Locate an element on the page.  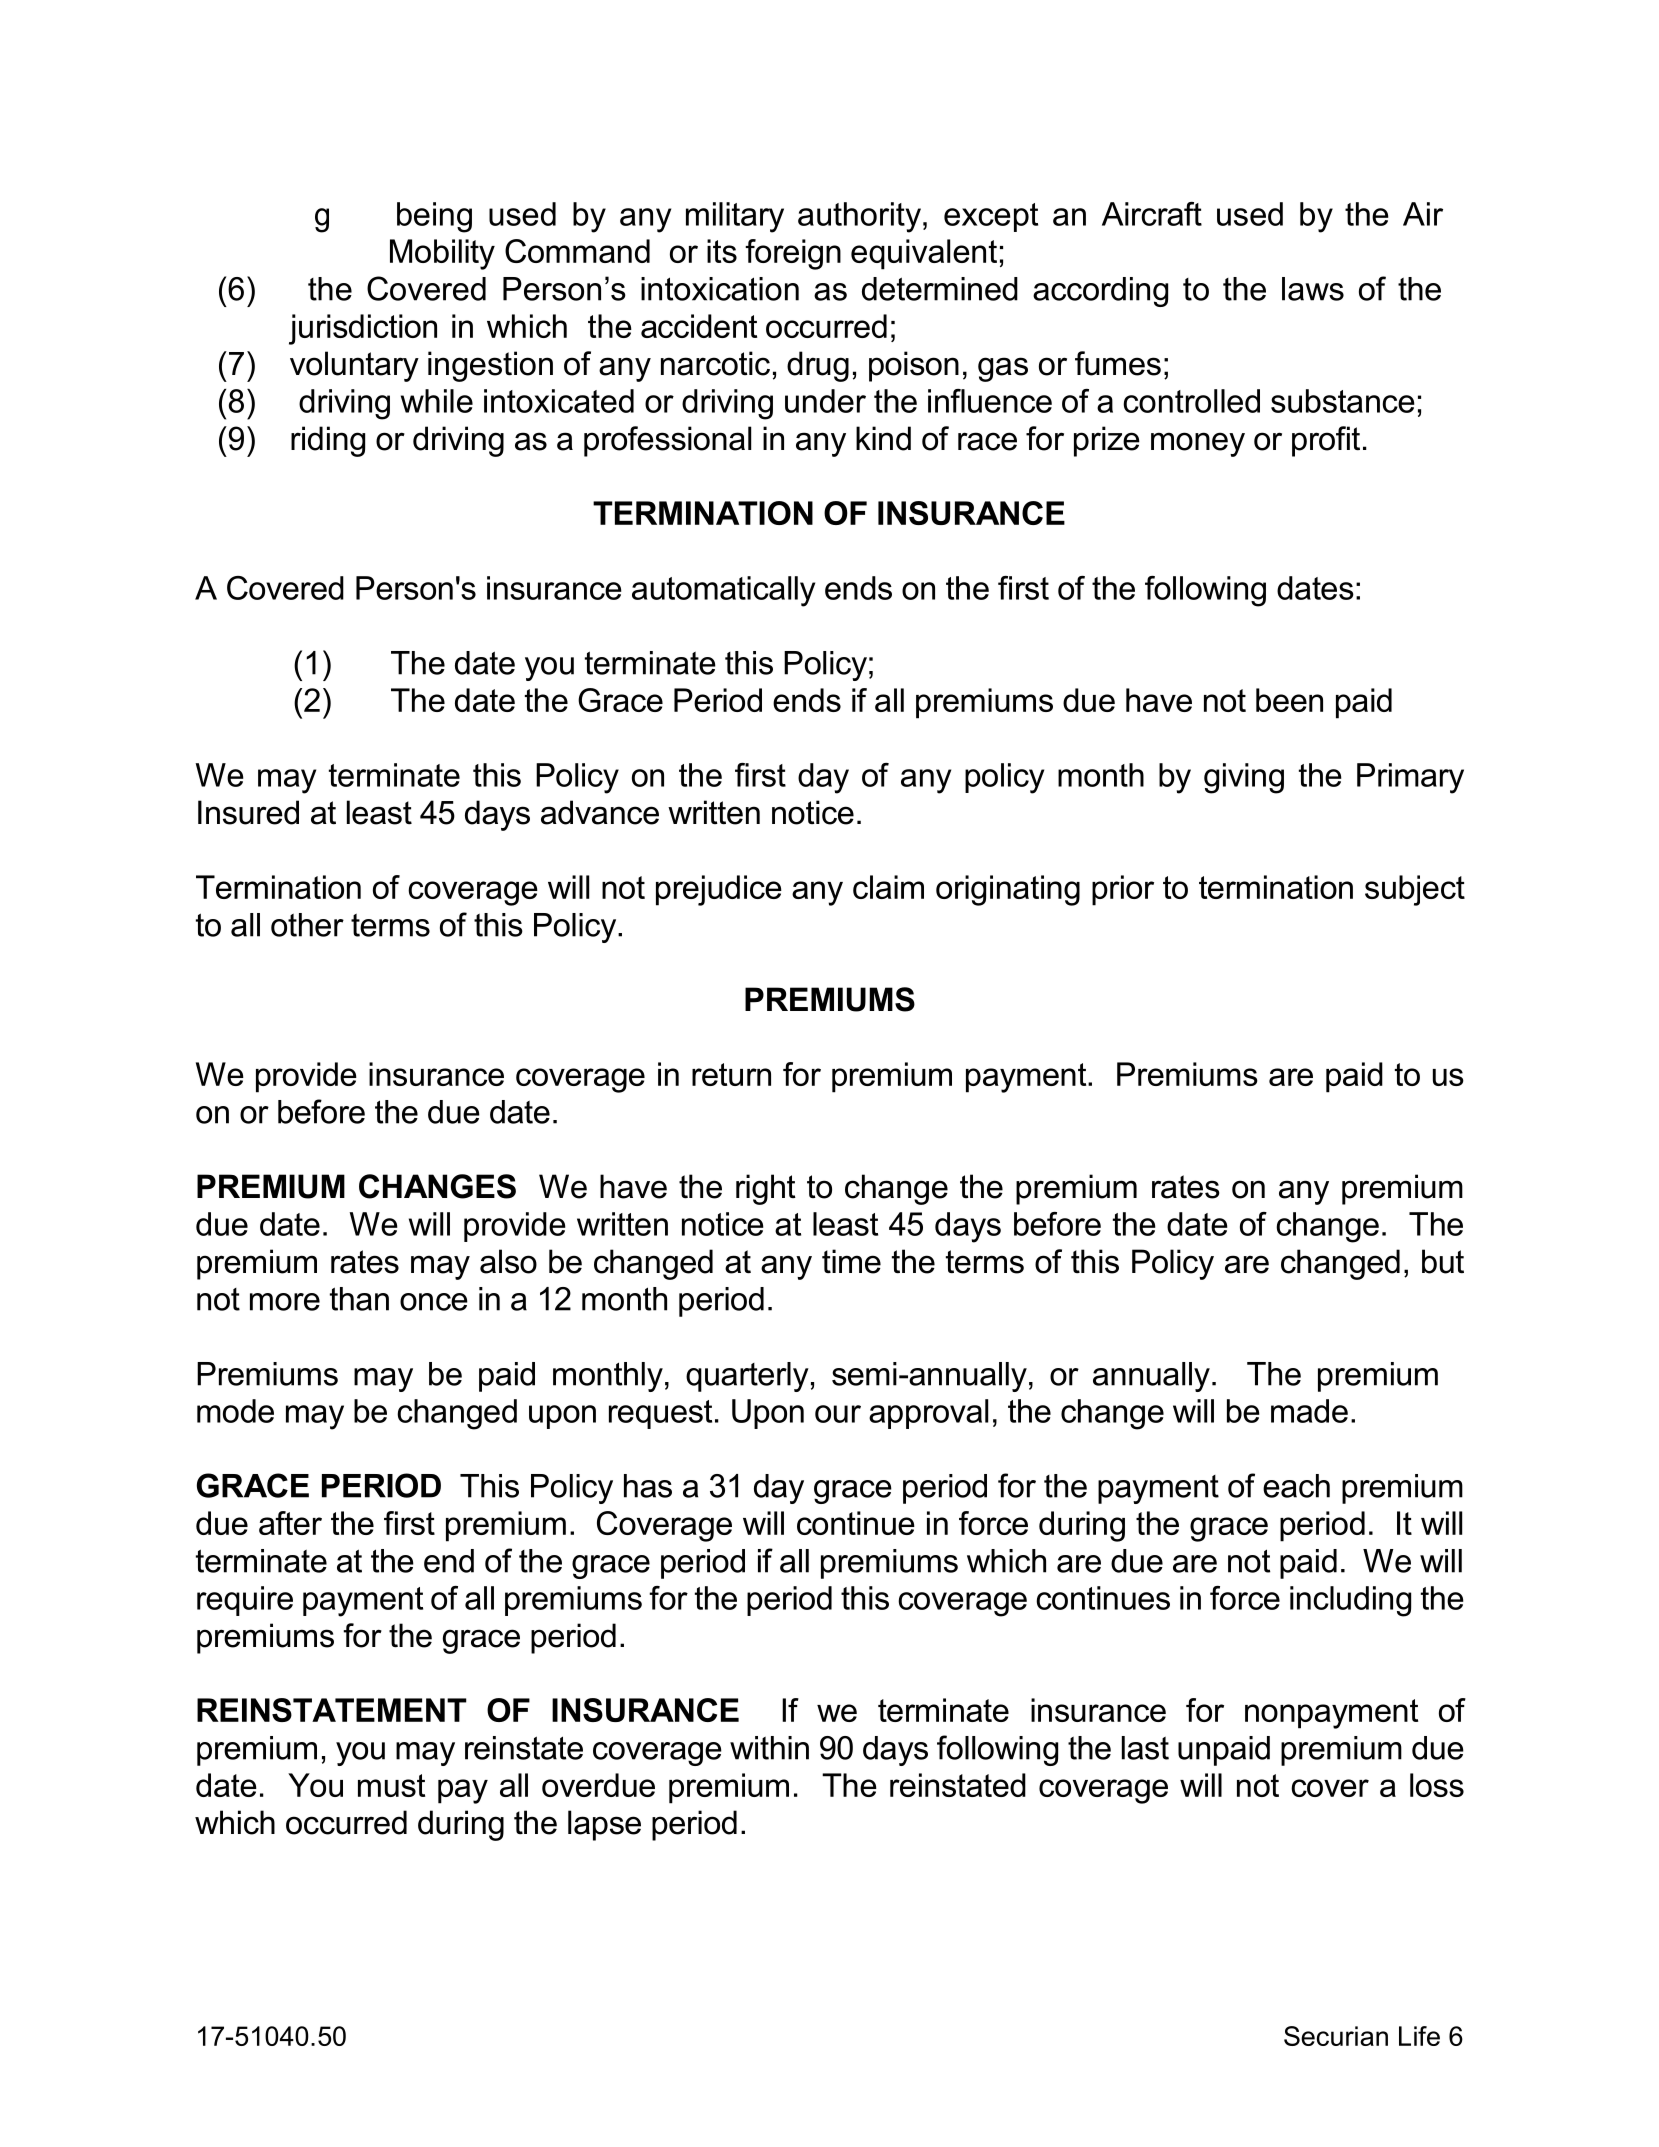
must is located at coordinates (391, 1785).
